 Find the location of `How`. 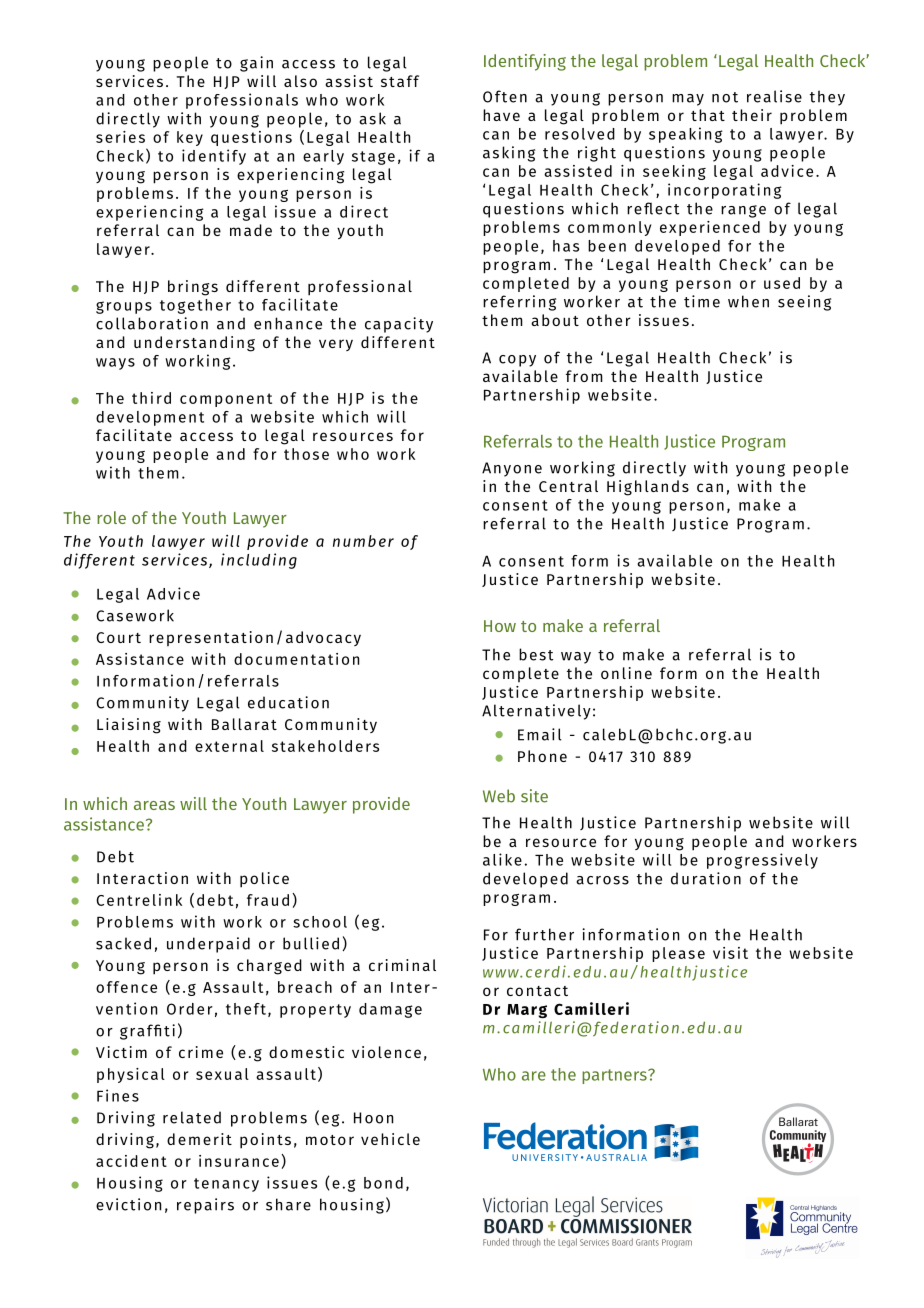

How is located at coordinates (500, 626).
